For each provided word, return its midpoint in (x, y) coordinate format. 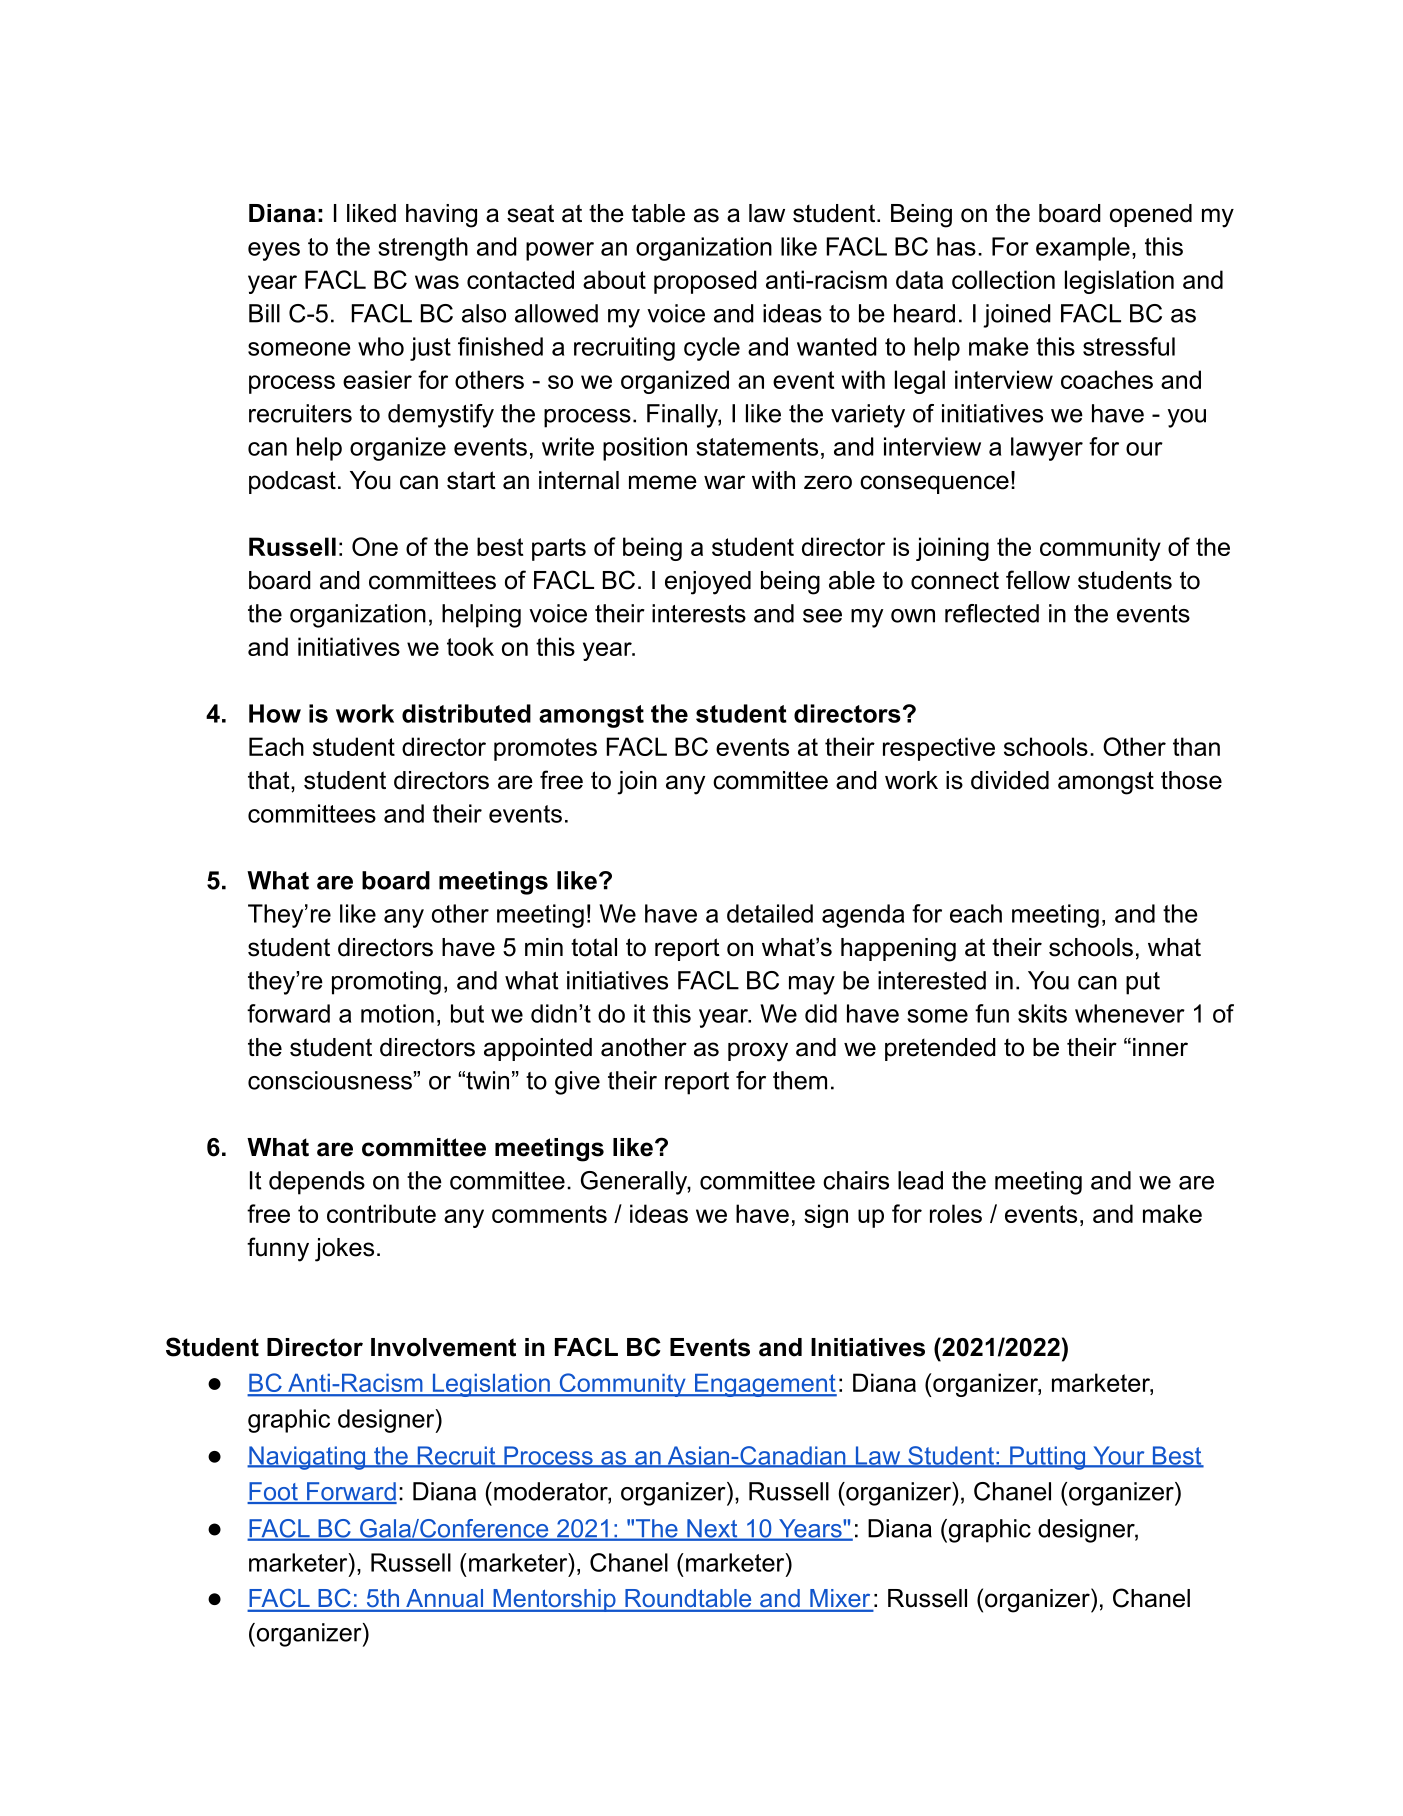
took (470, 646)
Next (712, 1529)
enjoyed (708, 583)
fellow (1038, 580)
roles (956, 1213)
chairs (856, 1180)
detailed (770, 913)
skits (1042, 1013)
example (1083, 249)
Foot (273, 1492)
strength (423, 249)
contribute (381, 1213)
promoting (386, 983)
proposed (705, 282)
